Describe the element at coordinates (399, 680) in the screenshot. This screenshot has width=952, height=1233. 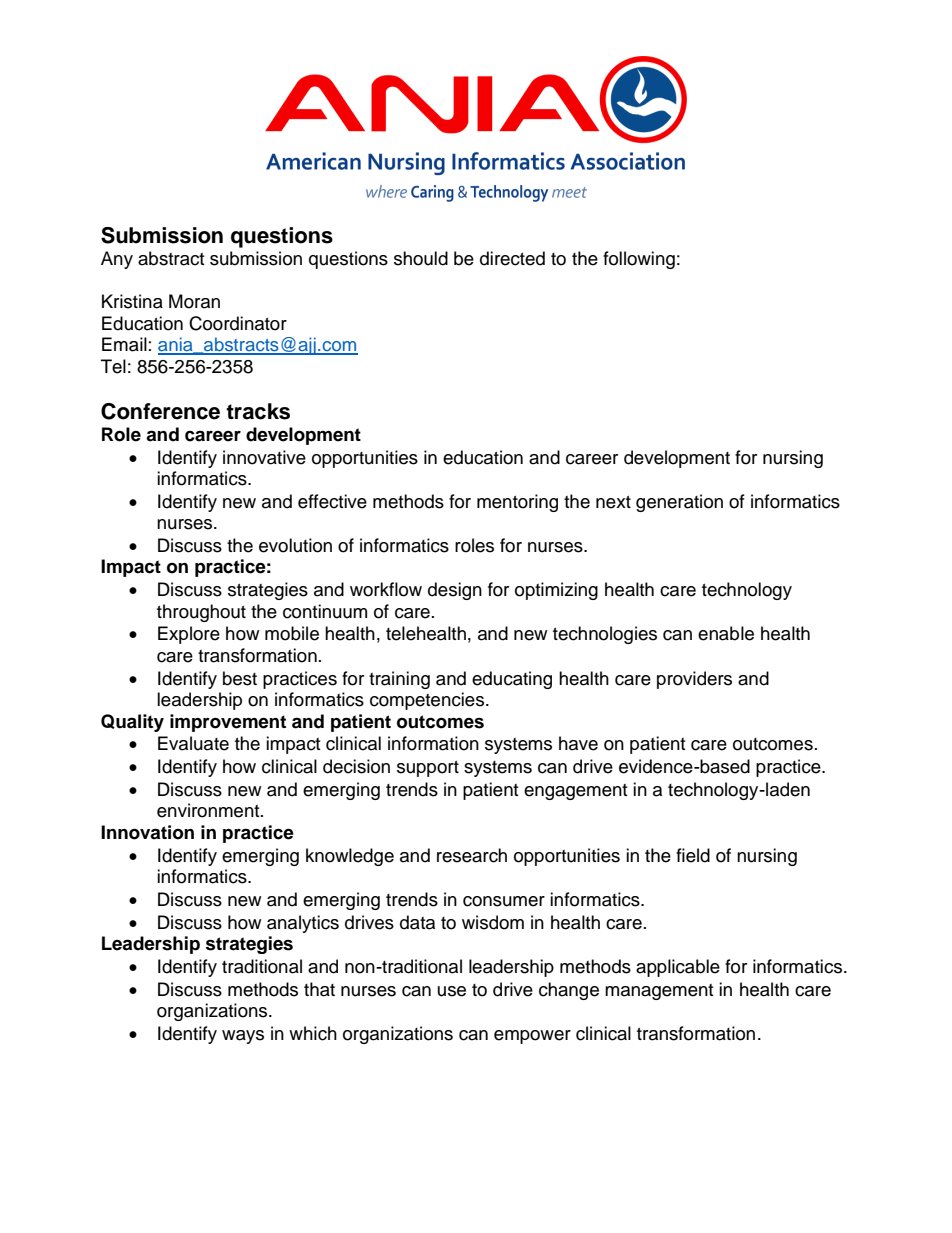
I see `training` at that location.
